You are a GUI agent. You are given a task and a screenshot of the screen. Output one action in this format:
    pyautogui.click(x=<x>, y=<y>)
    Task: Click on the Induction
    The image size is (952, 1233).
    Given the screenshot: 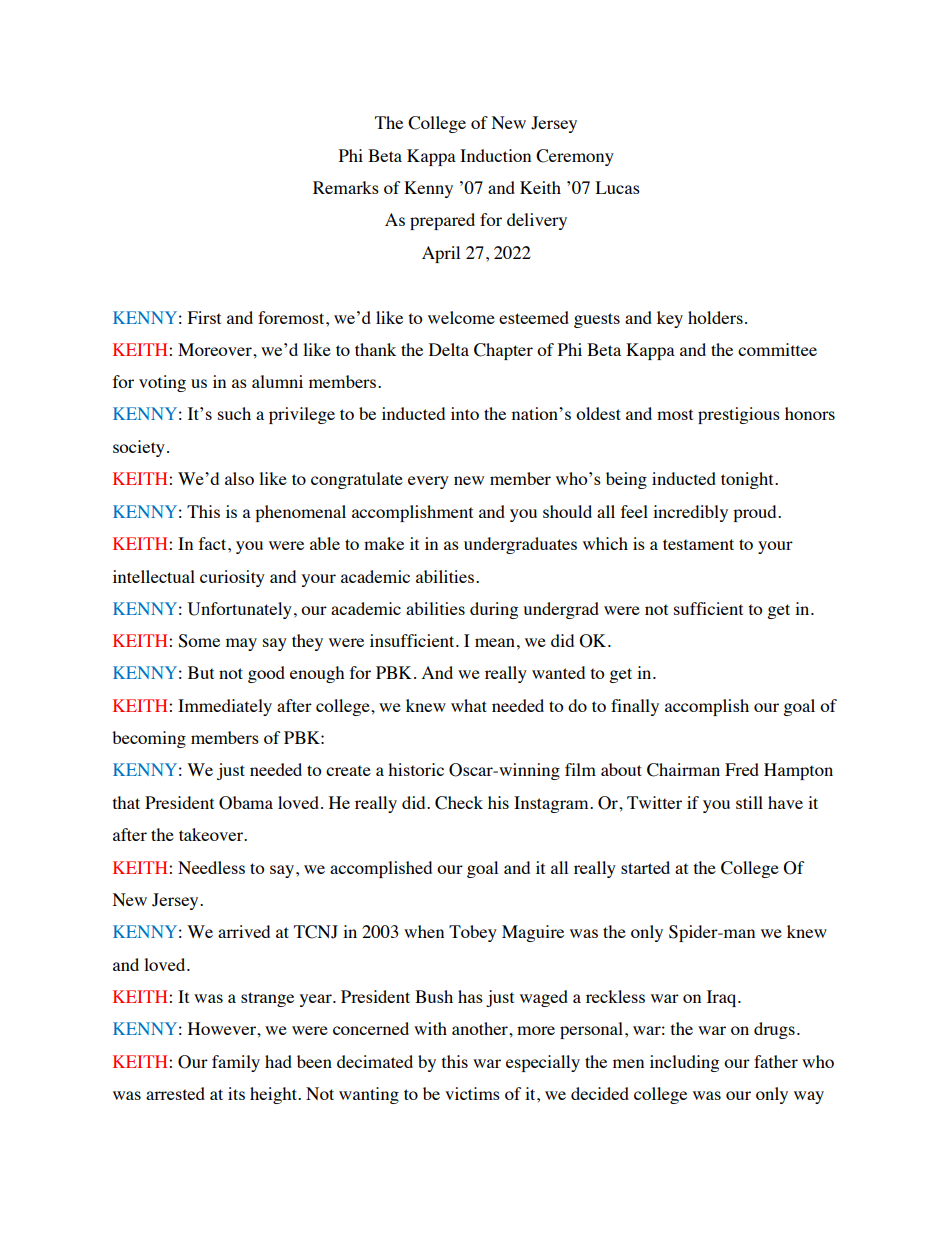 What is the action you would take?
    pyautogui.click(x=495, y=155)
